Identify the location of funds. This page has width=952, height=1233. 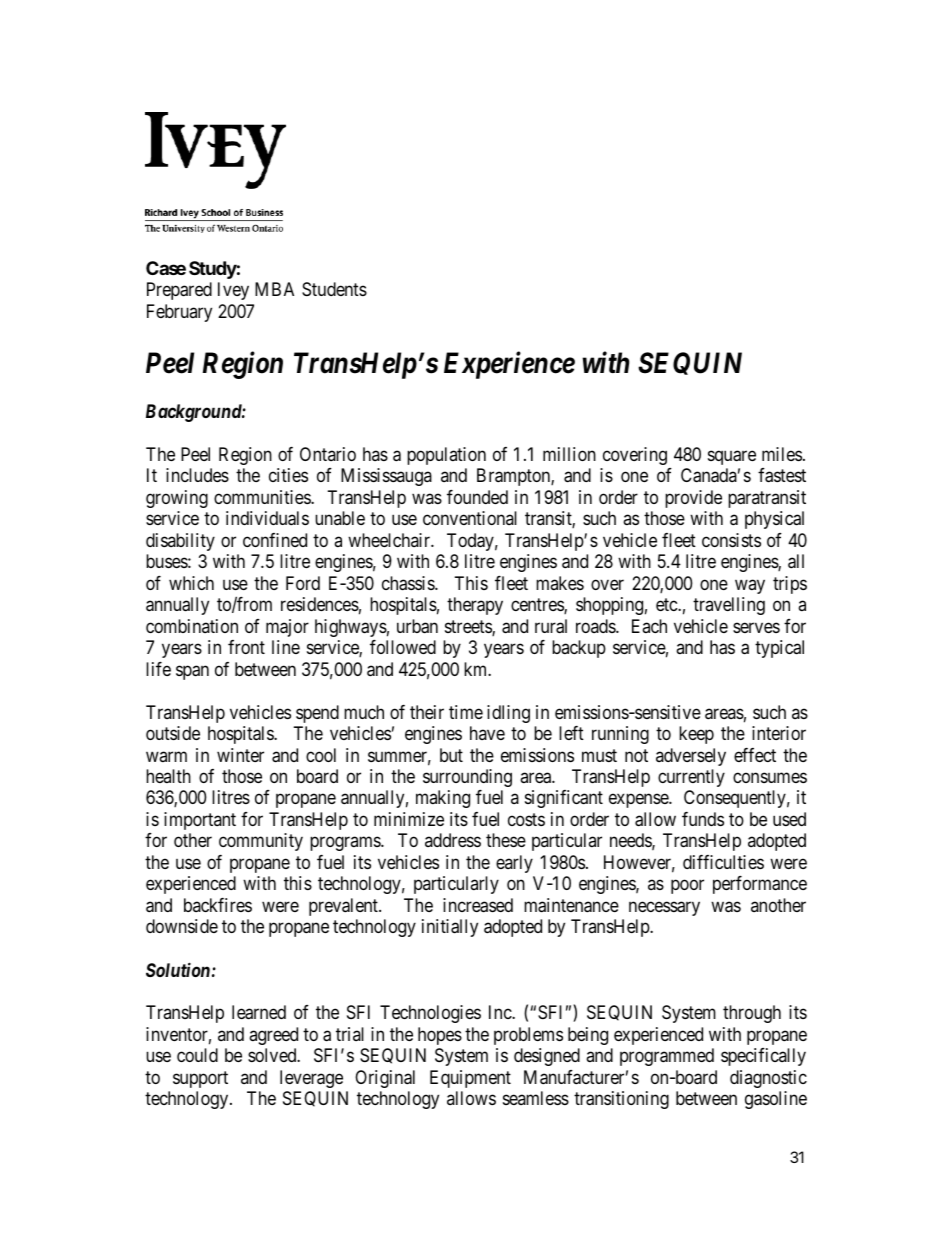
(703, 819).
